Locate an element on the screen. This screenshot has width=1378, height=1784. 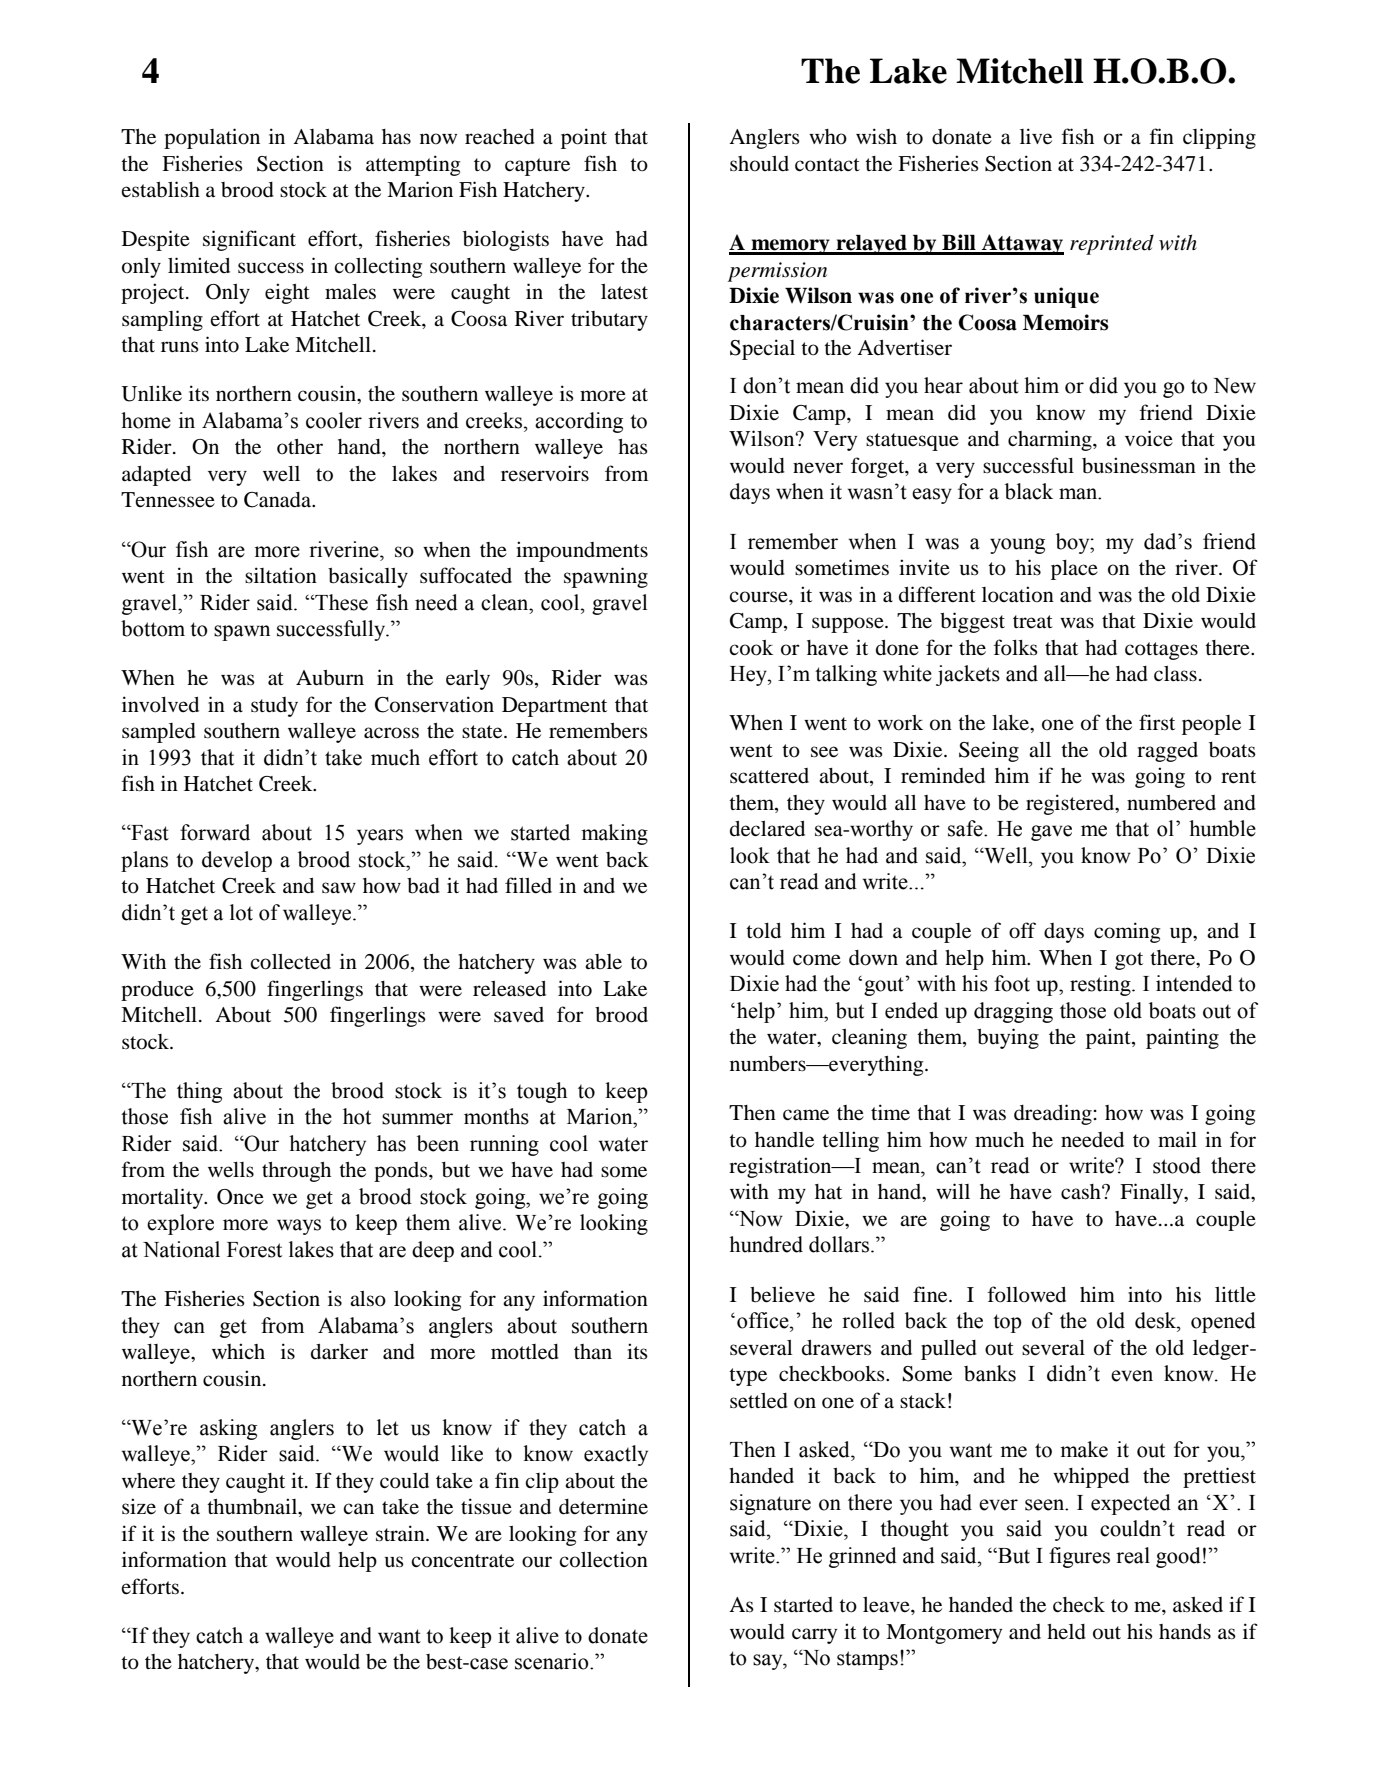
should is located at coordinates (759, 164).
